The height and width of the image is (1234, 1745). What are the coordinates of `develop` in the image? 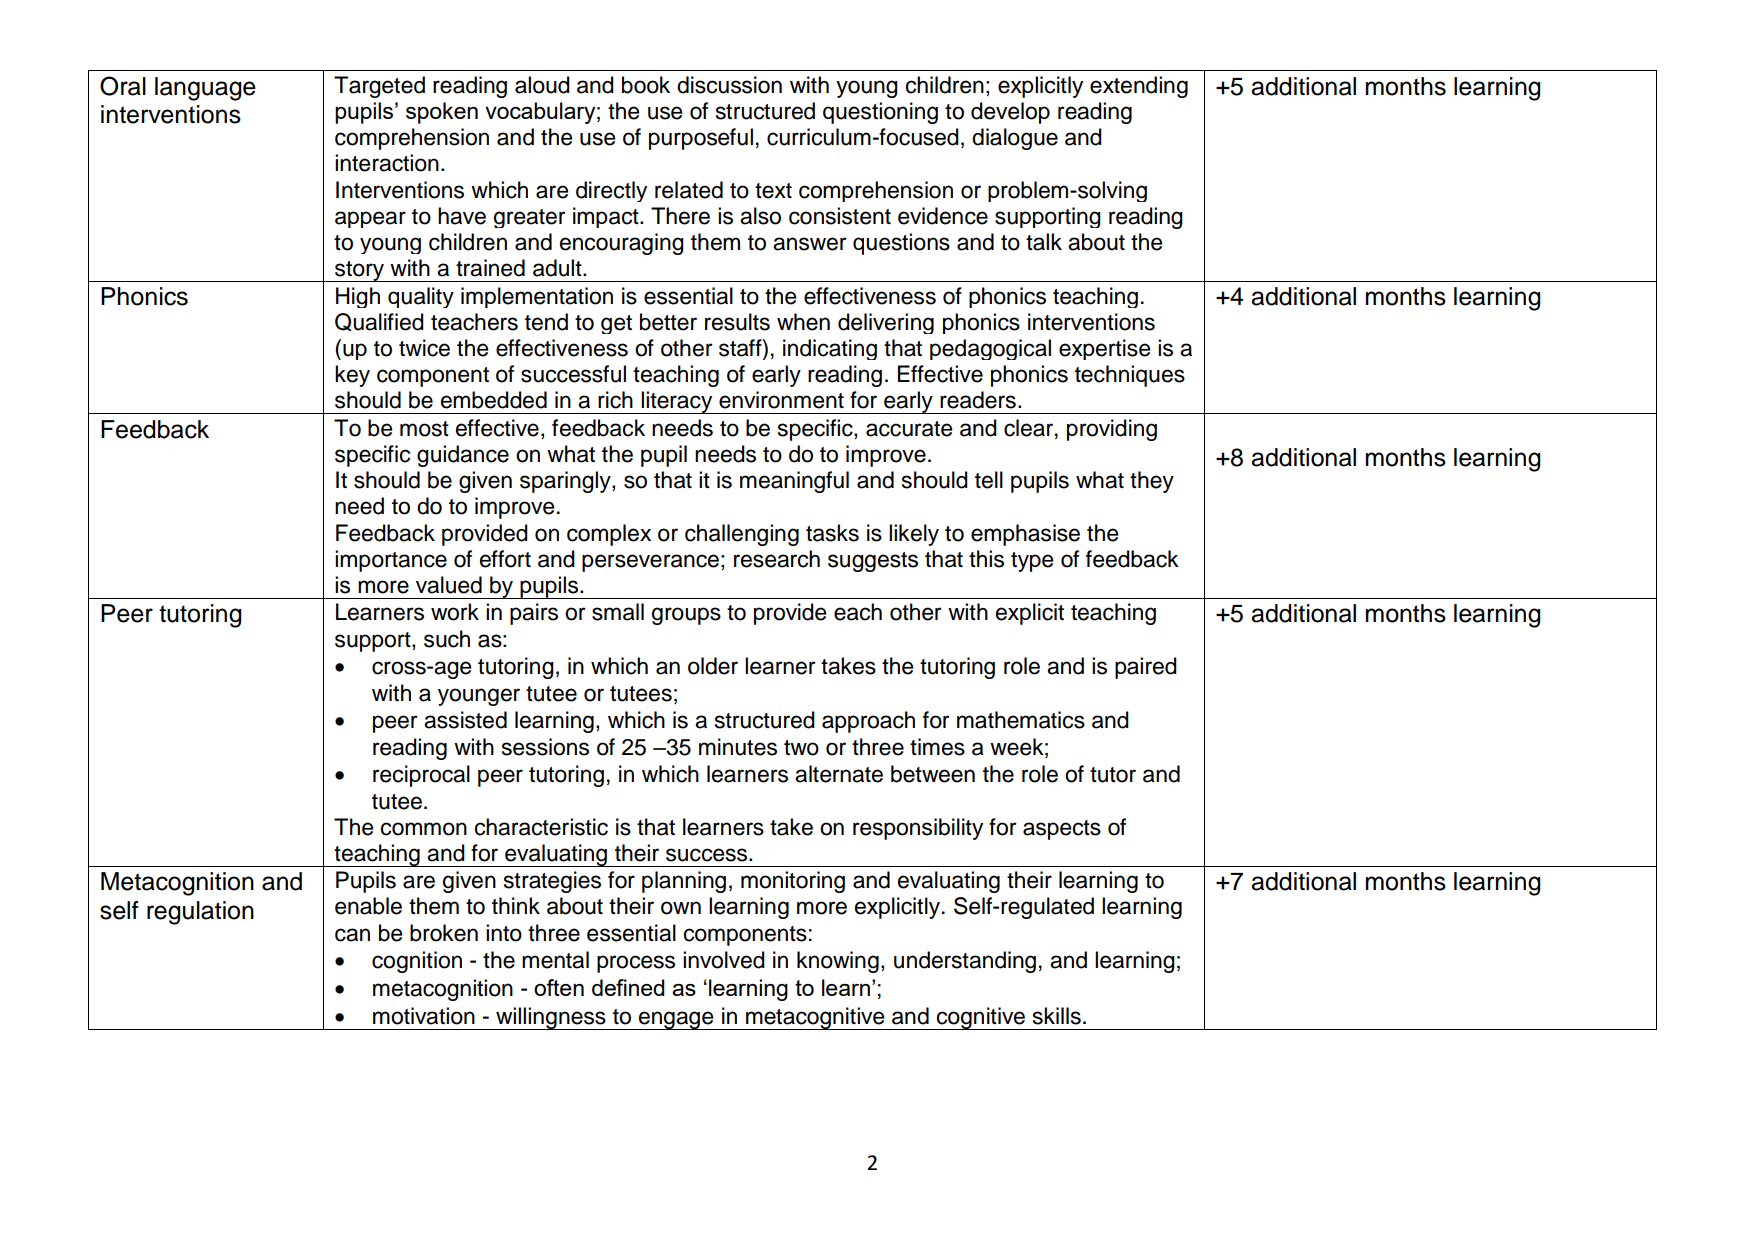 It's located at (1010, 113).
